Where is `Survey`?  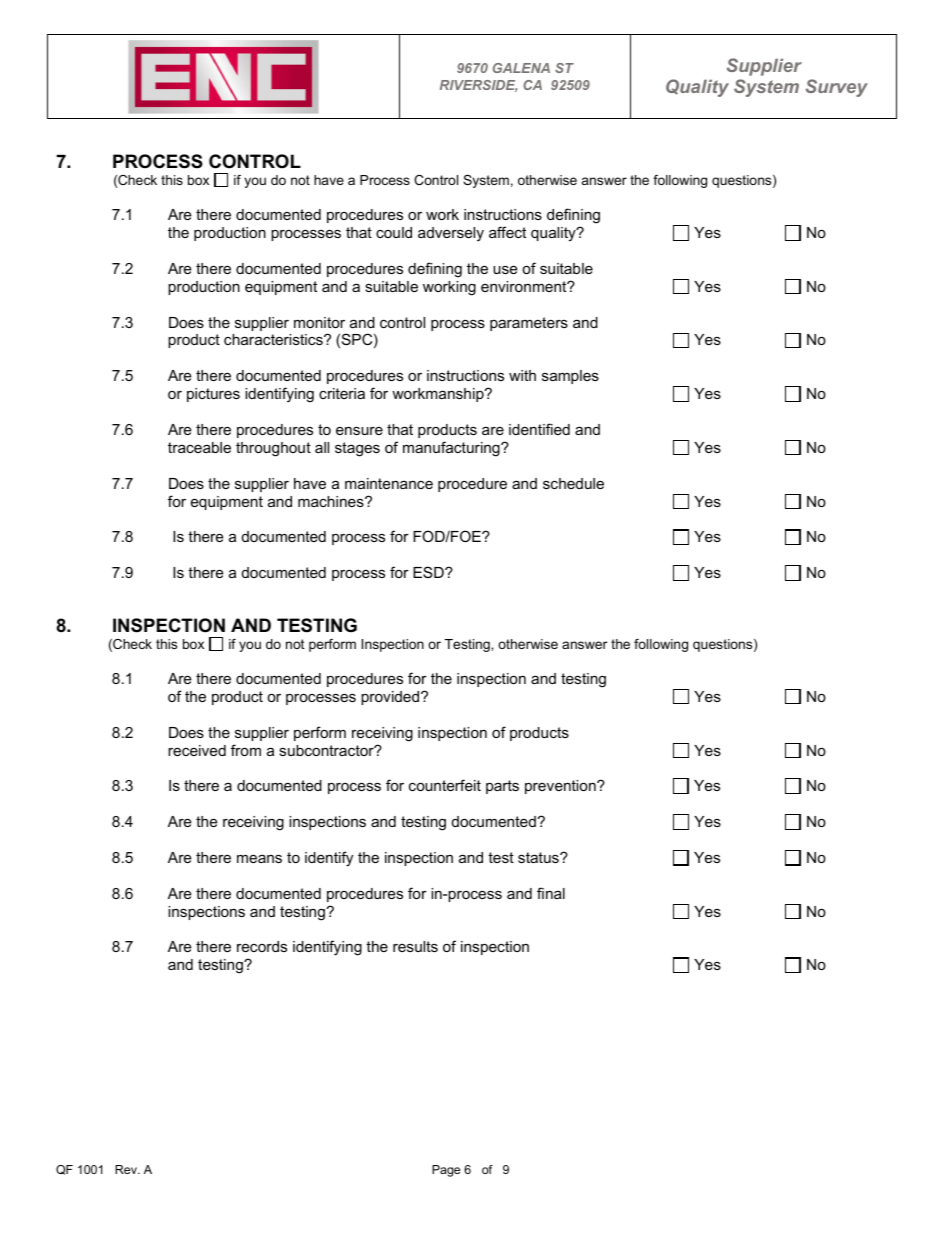 Survey is located at coordinates (837, 88).
